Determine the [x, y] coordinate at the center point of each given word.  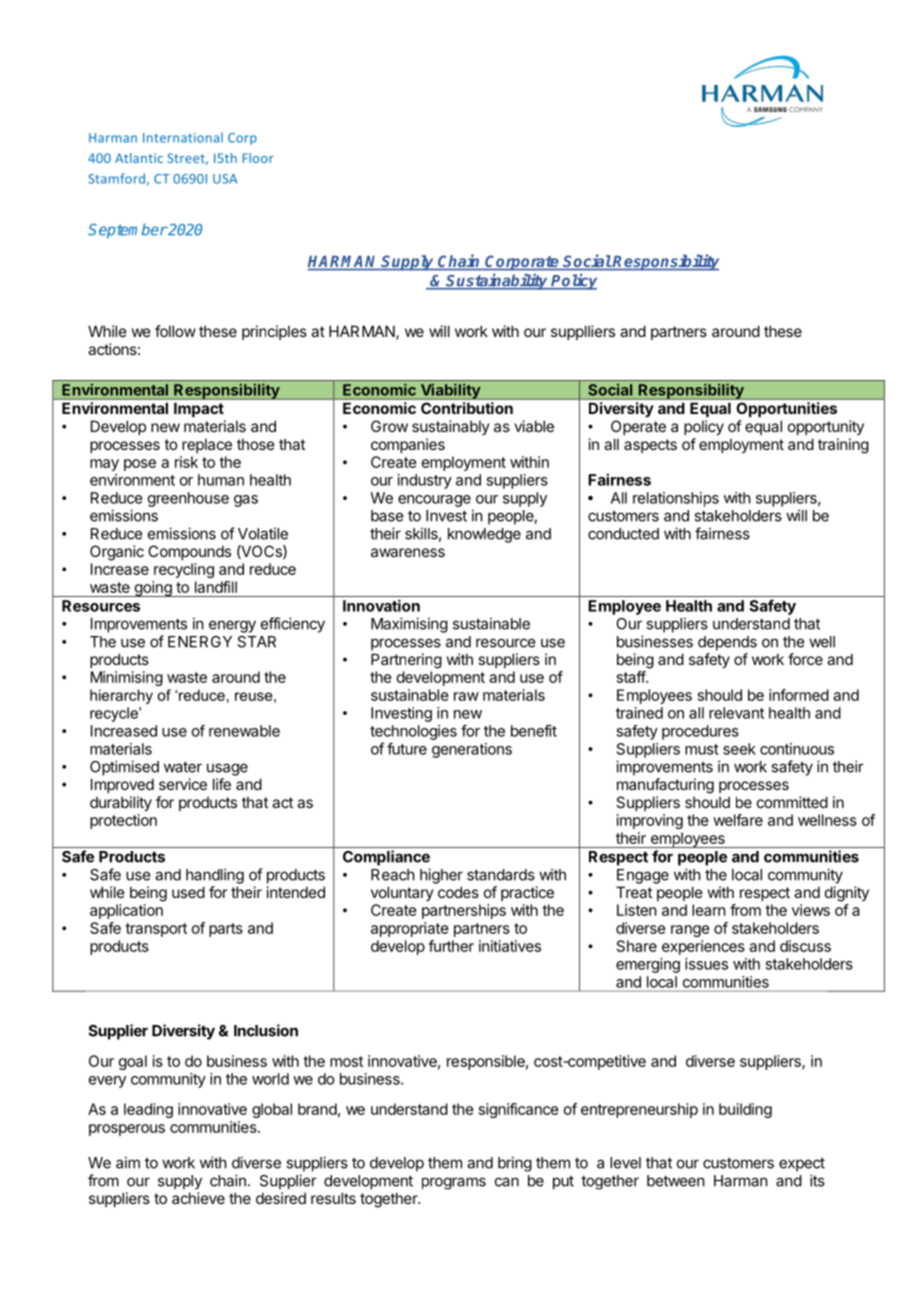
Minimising [127, 678]
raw [466, 696]
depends [727, 643]
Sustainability [497, 281]
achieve [198, 1198]
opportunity [826, 427]
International [183, 137]
